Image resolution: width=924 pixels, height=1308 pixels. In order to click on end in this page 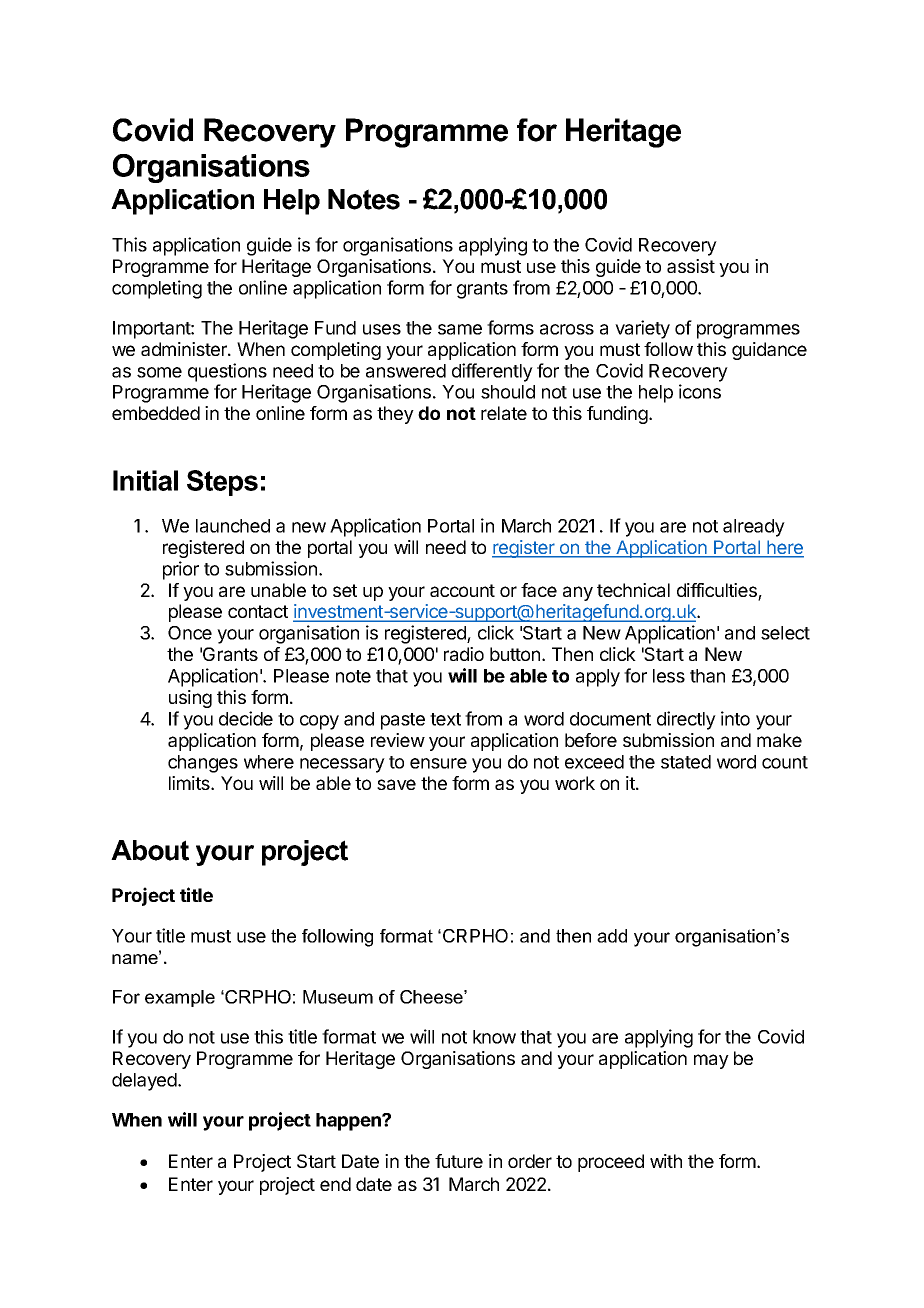, I will do `click(335, 1184)`.
